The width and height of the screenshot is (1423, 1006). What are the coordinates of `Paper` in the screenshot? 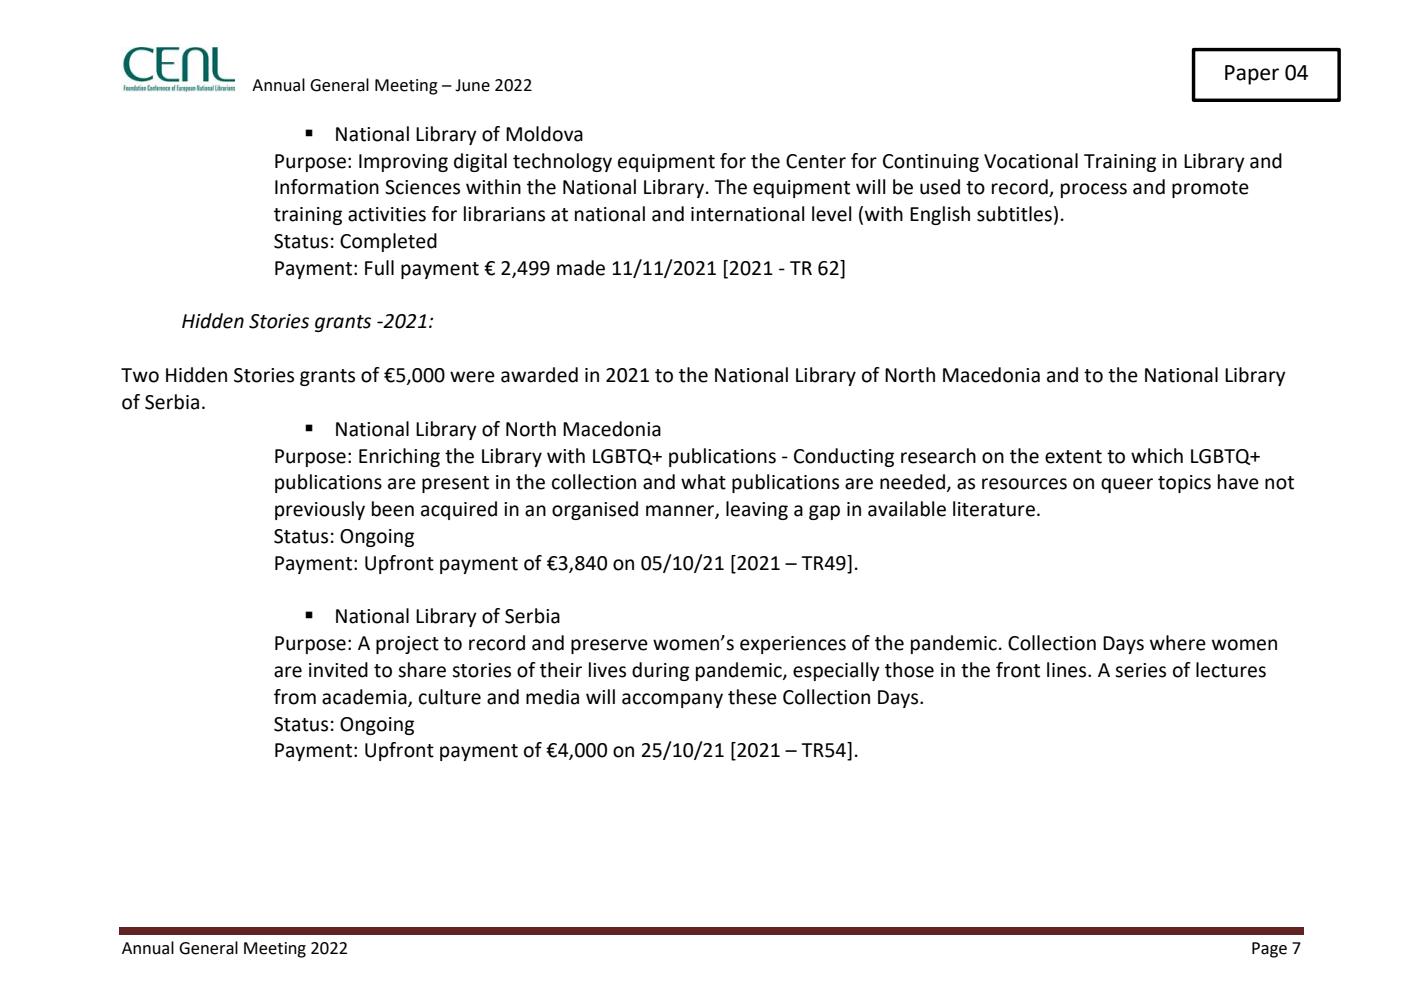 It's located at (1252, 75).
